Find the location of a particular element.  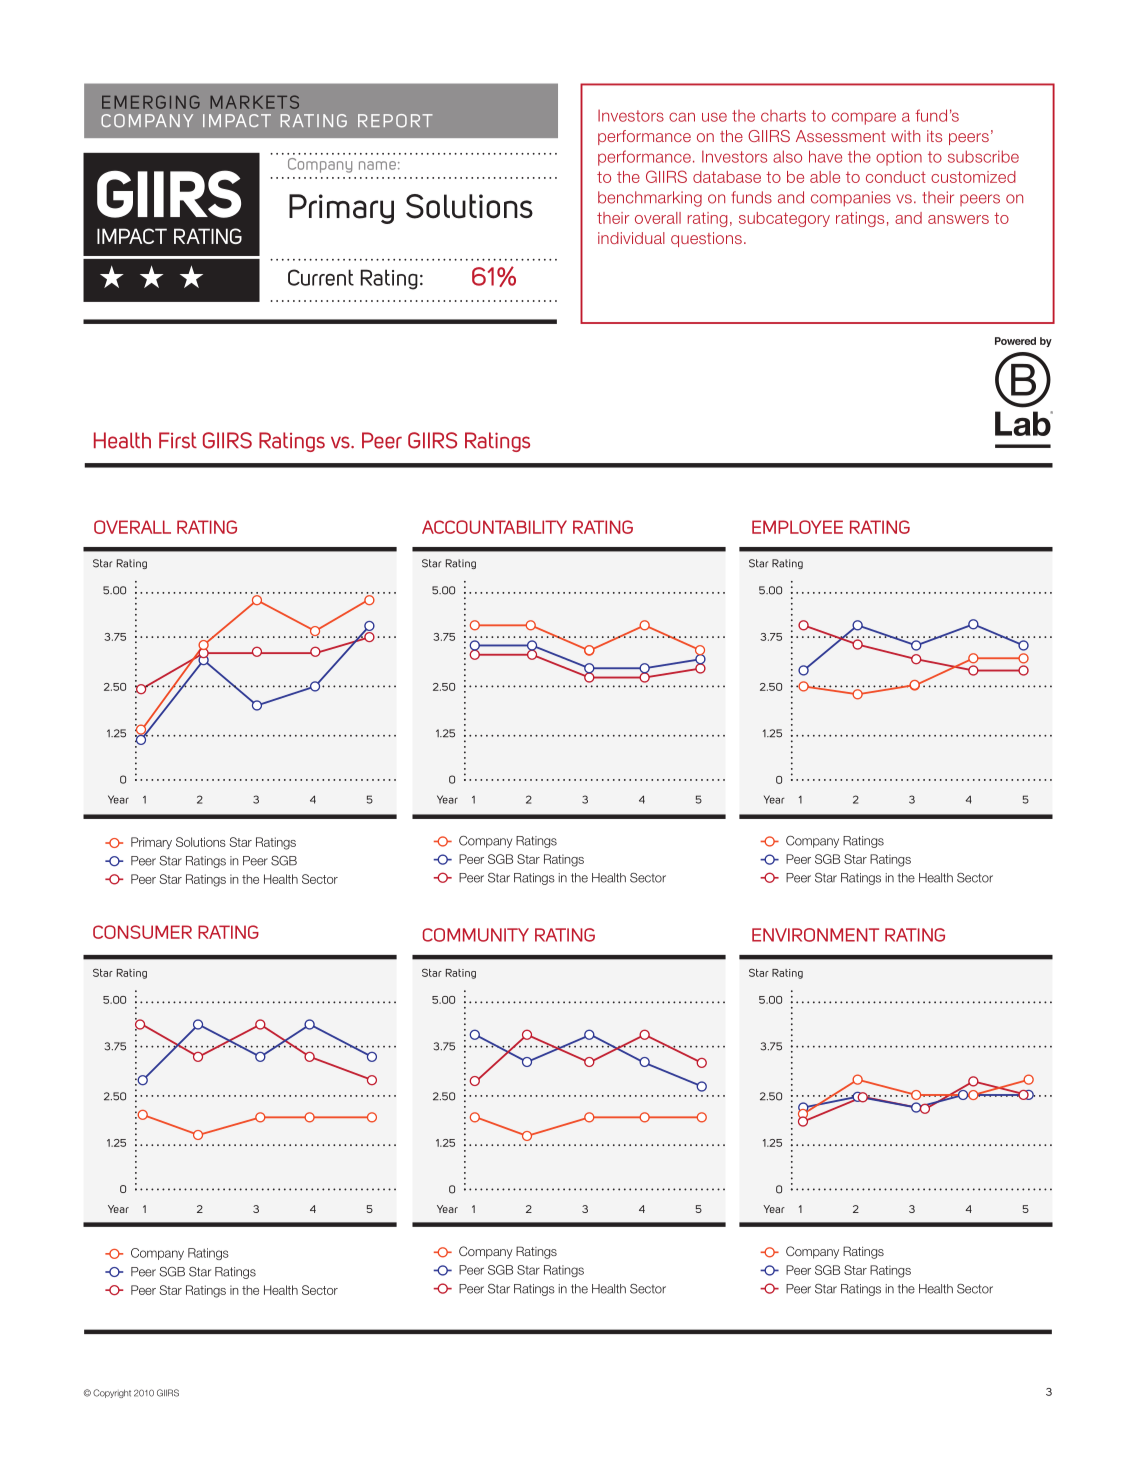

Copyright is located at coordinates (112, 1393).
